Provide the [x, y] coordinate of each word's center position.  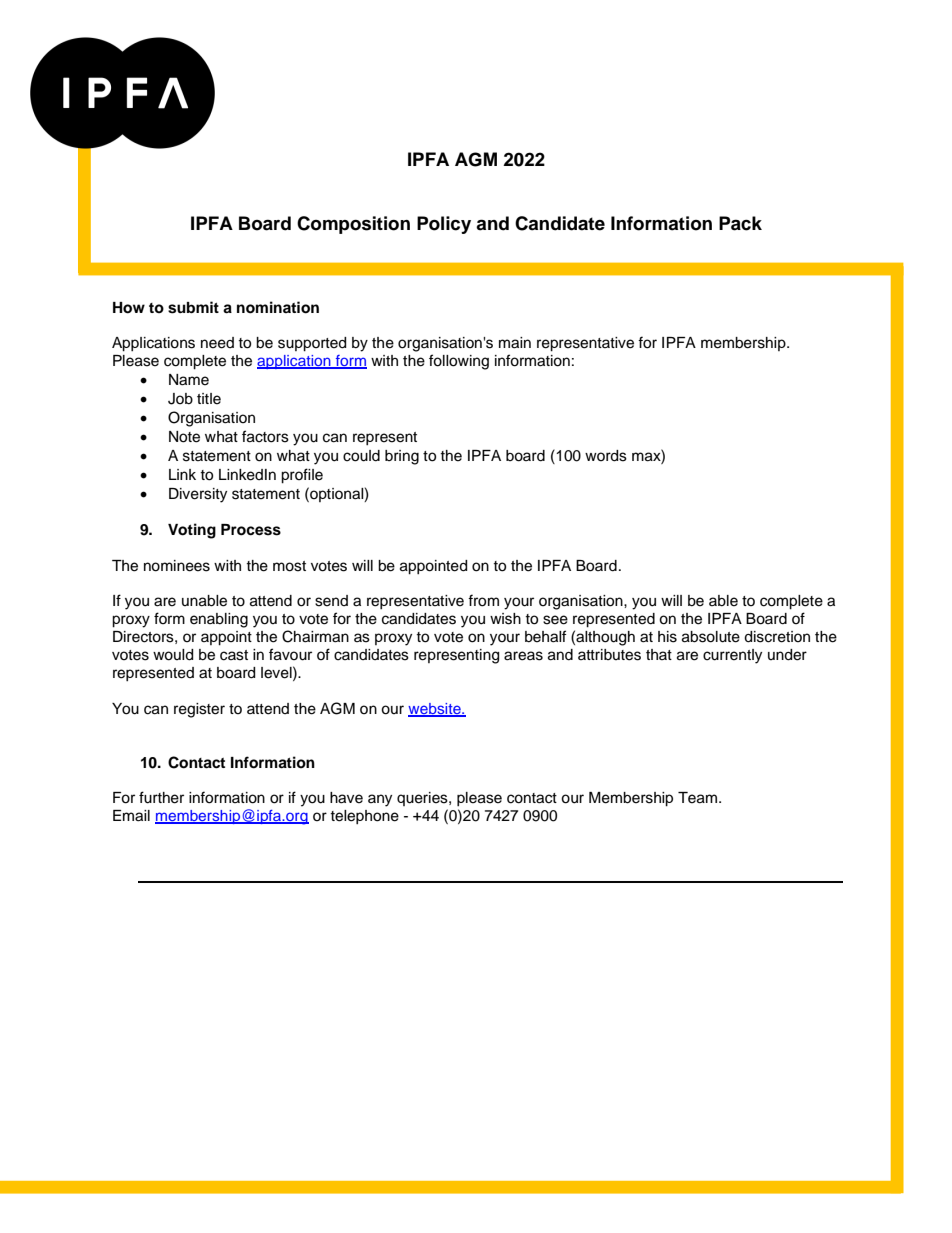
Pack [740, 223]
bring [402, 457]
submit [193, 307]
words [606, 456]
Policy [444, 225]
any [380, 800]
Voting [192, 531]
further [161, 797]
